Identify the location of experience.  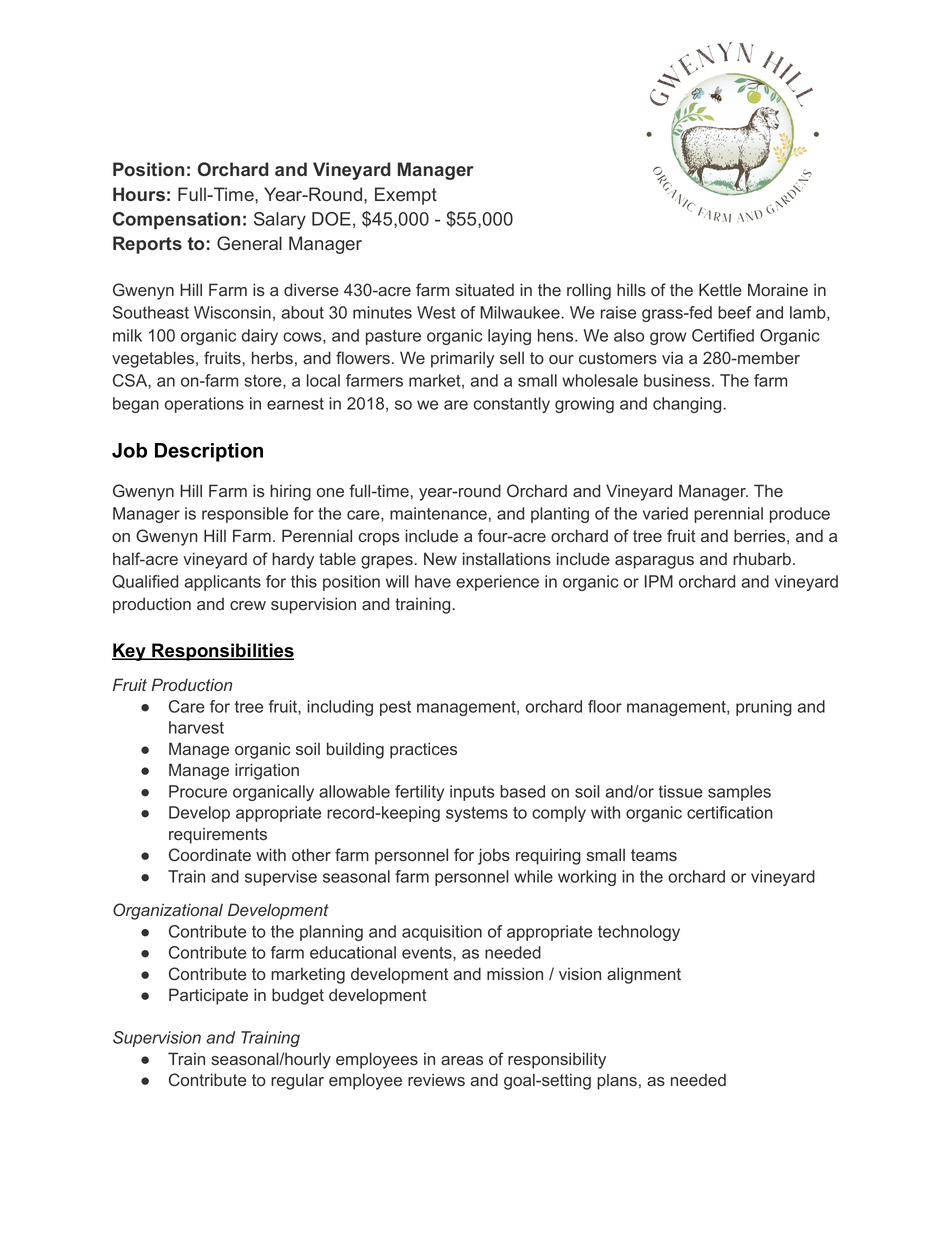
(497, 583).
